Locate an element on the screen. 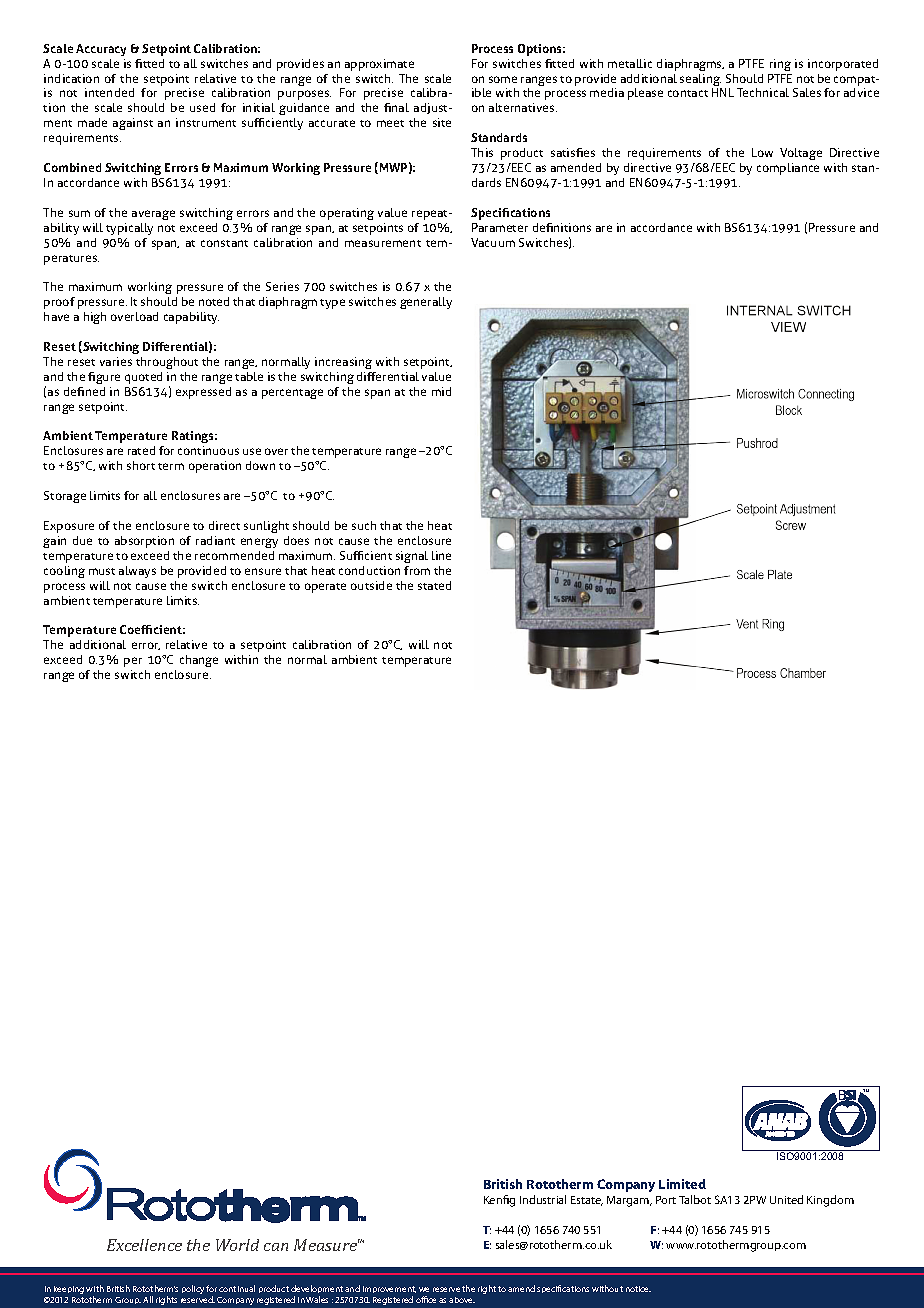 The height and width of the screenshot is (1308, 924). some is located at coordinates (503, 79).
